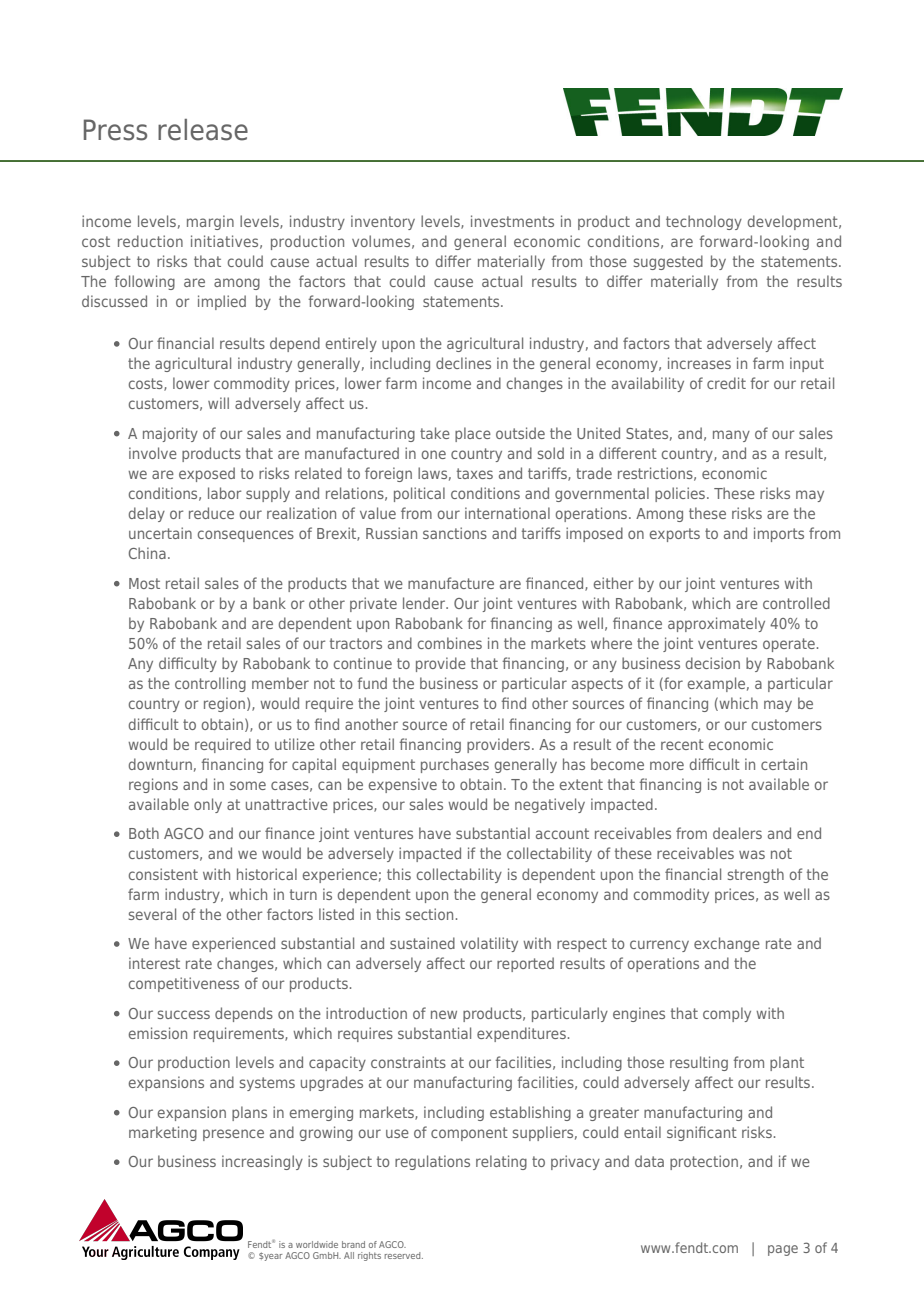  Describe the element at coordinates (512, 221) in the image. I see `investments` at that location.
